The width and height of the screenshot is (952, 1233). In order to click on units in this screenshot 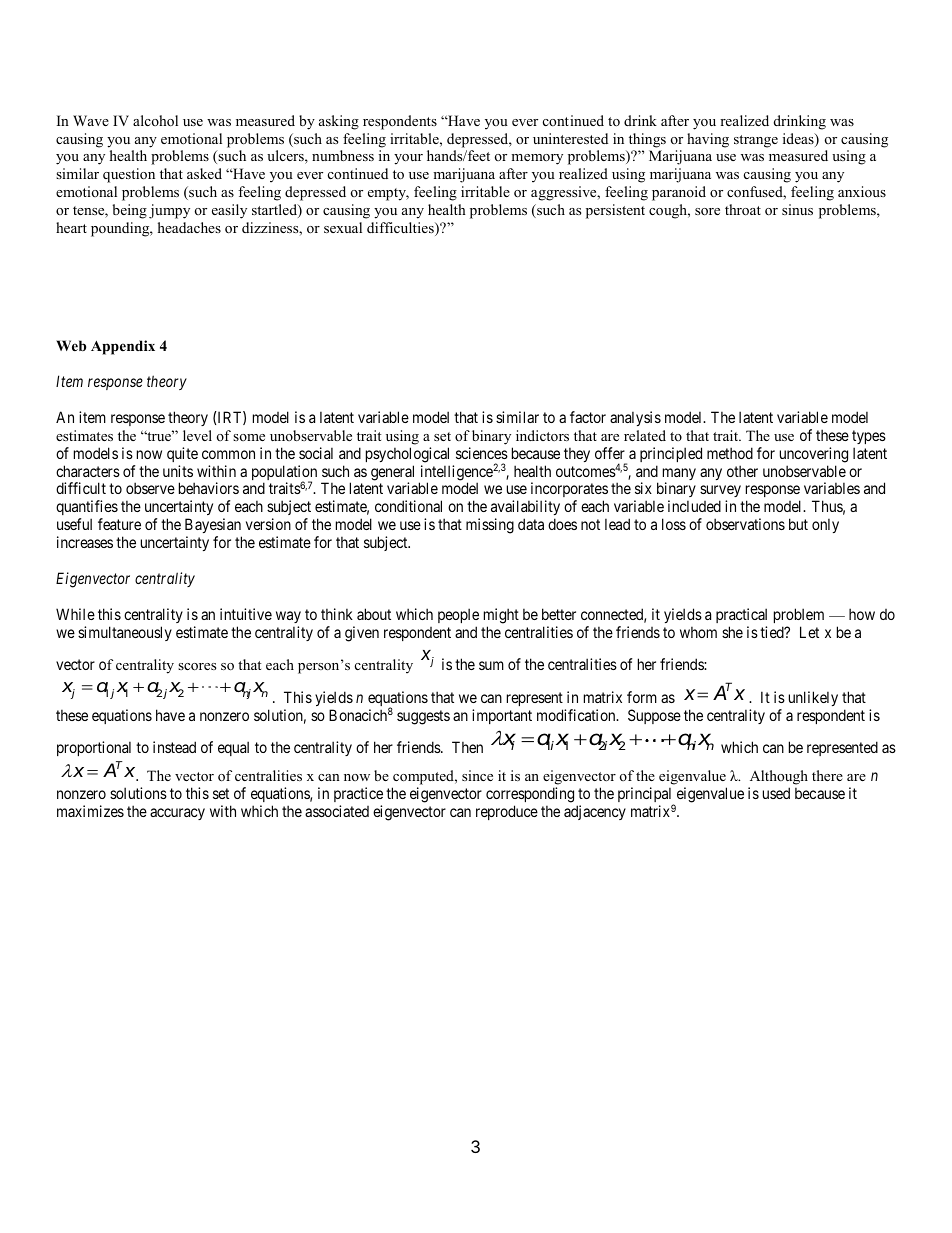, I will do `click(178, 471)`.
